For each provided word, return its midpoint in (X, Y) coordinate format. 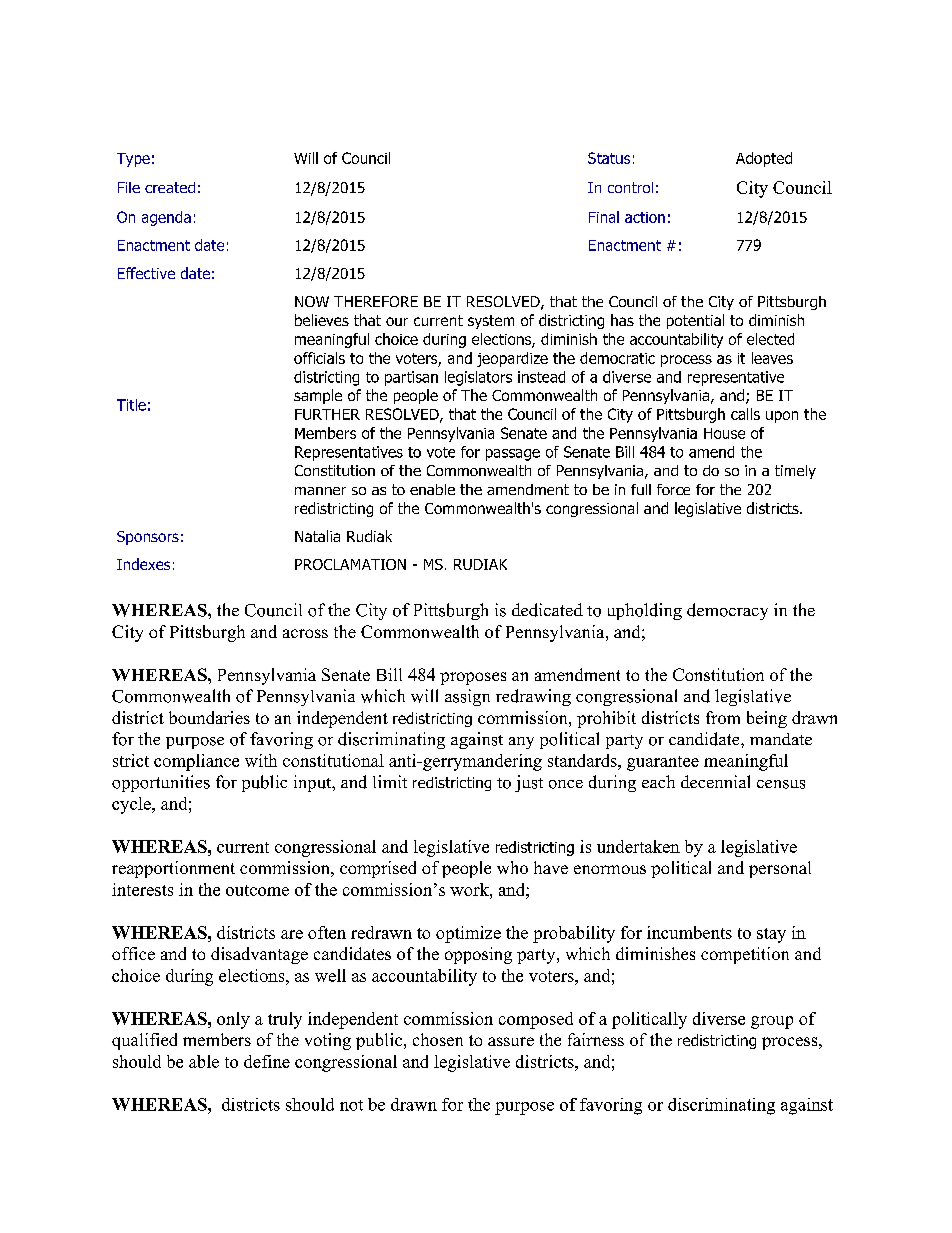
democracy (727, 611)
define (267, 1061)
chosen (438, 1039)
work (470, 889)
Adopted (764, 159)
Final (604, 217)
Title (131, 405)
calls (745, 414)
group (772, 1022)
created (170, 187)
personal (780, 869)
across (305, 633)
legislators (478, 378)
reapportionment (173, 869)
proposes (473, 678)
